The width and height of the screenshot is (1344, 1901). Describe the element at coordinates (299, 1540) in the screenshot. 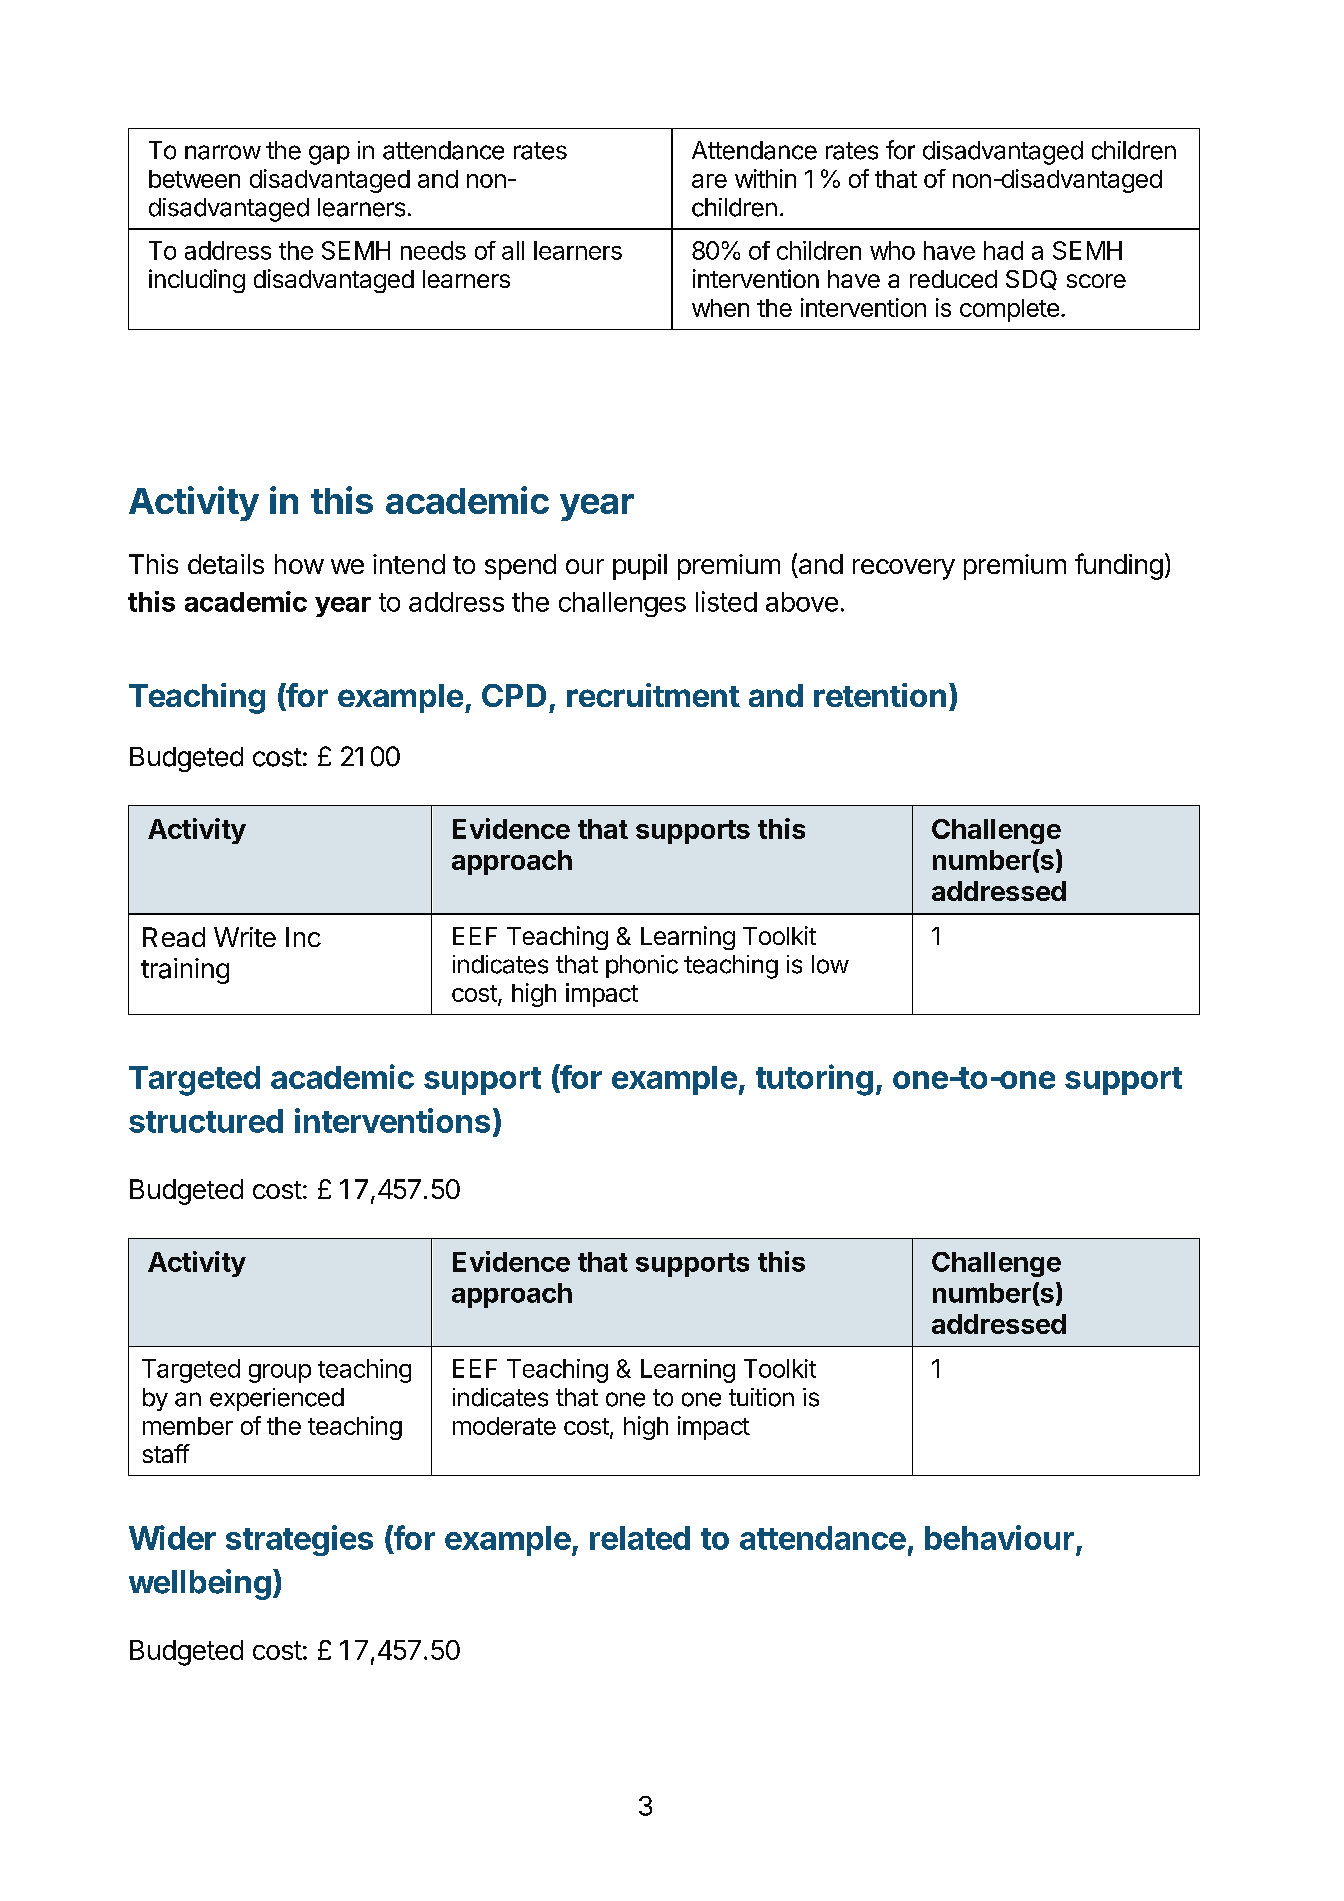

I see `strategies` at that location.
